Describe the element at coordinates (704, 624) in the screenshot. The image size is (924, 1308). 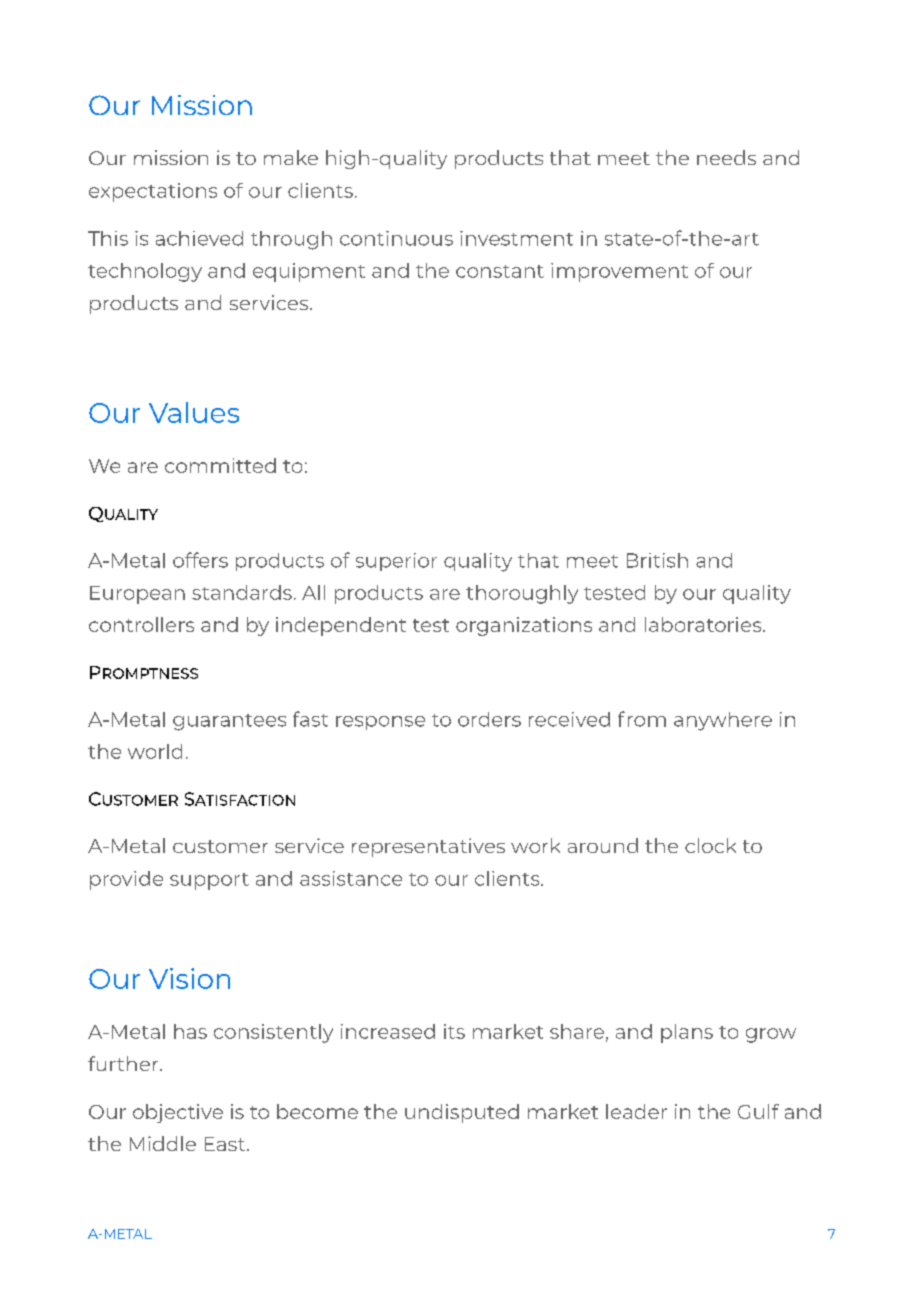
I see `laboratories` at that location.
